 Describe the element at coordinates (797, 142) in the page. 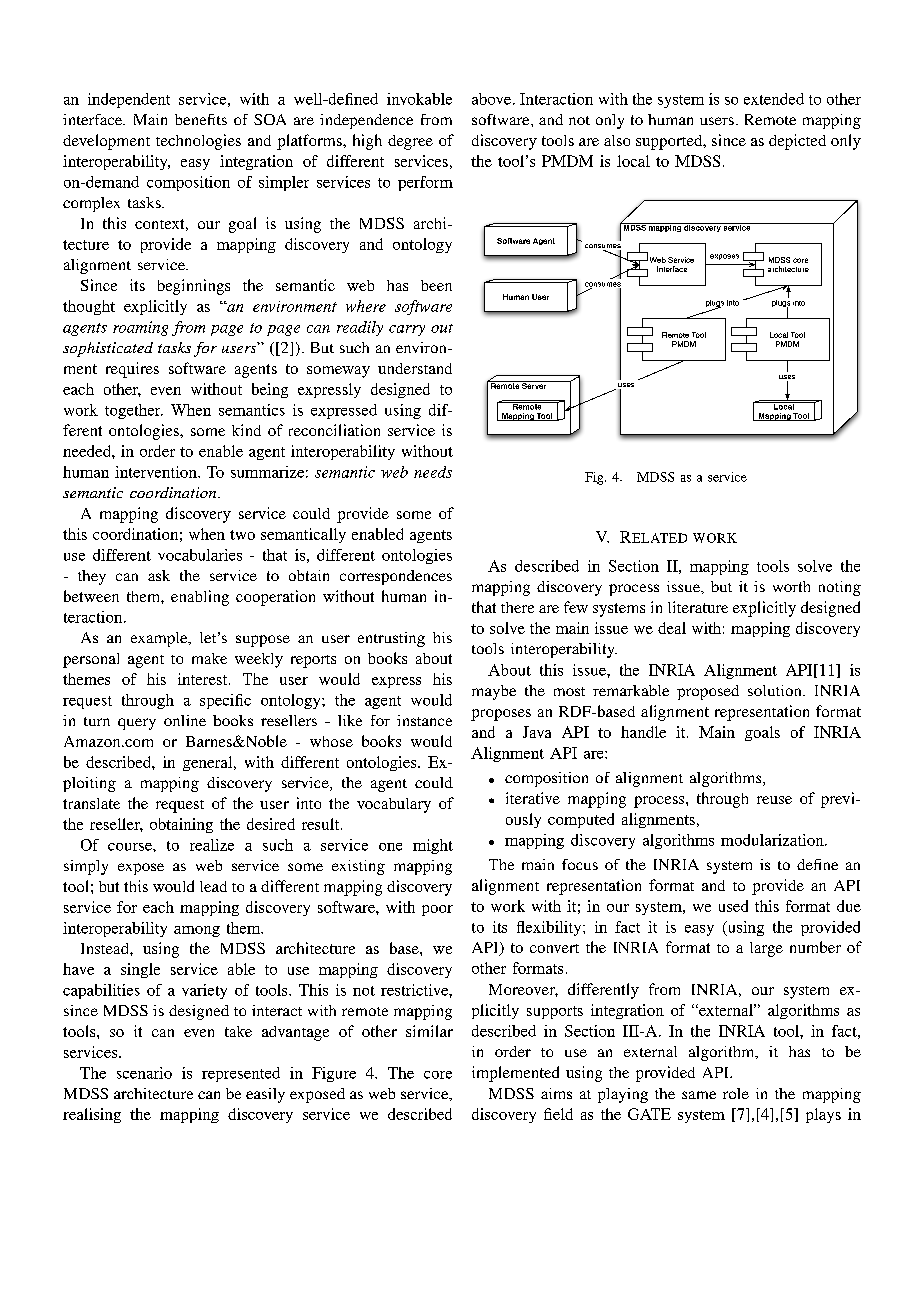

I see `depicted` at that location.
